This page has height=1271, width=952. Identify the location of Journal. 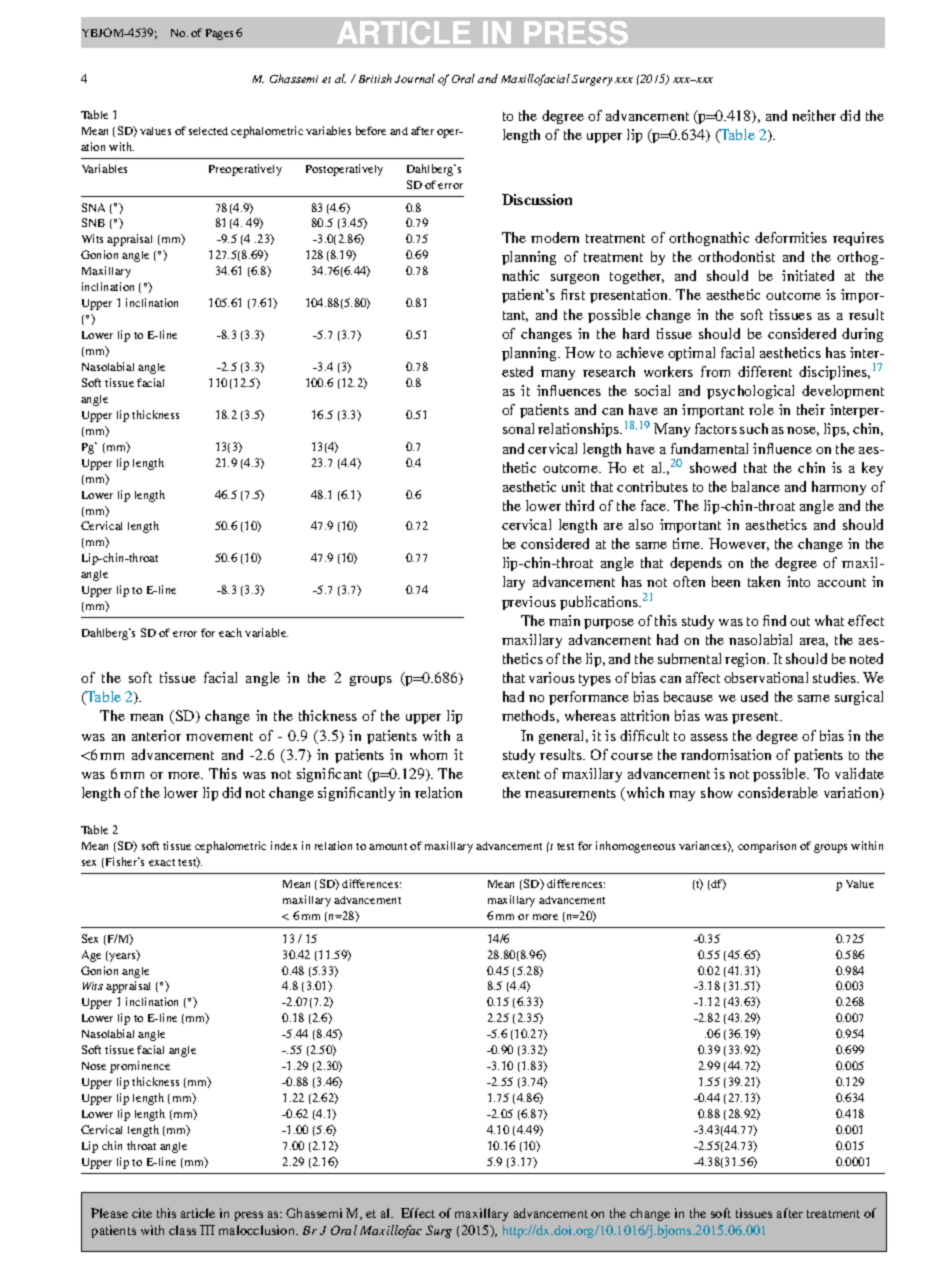
(415, 78).
